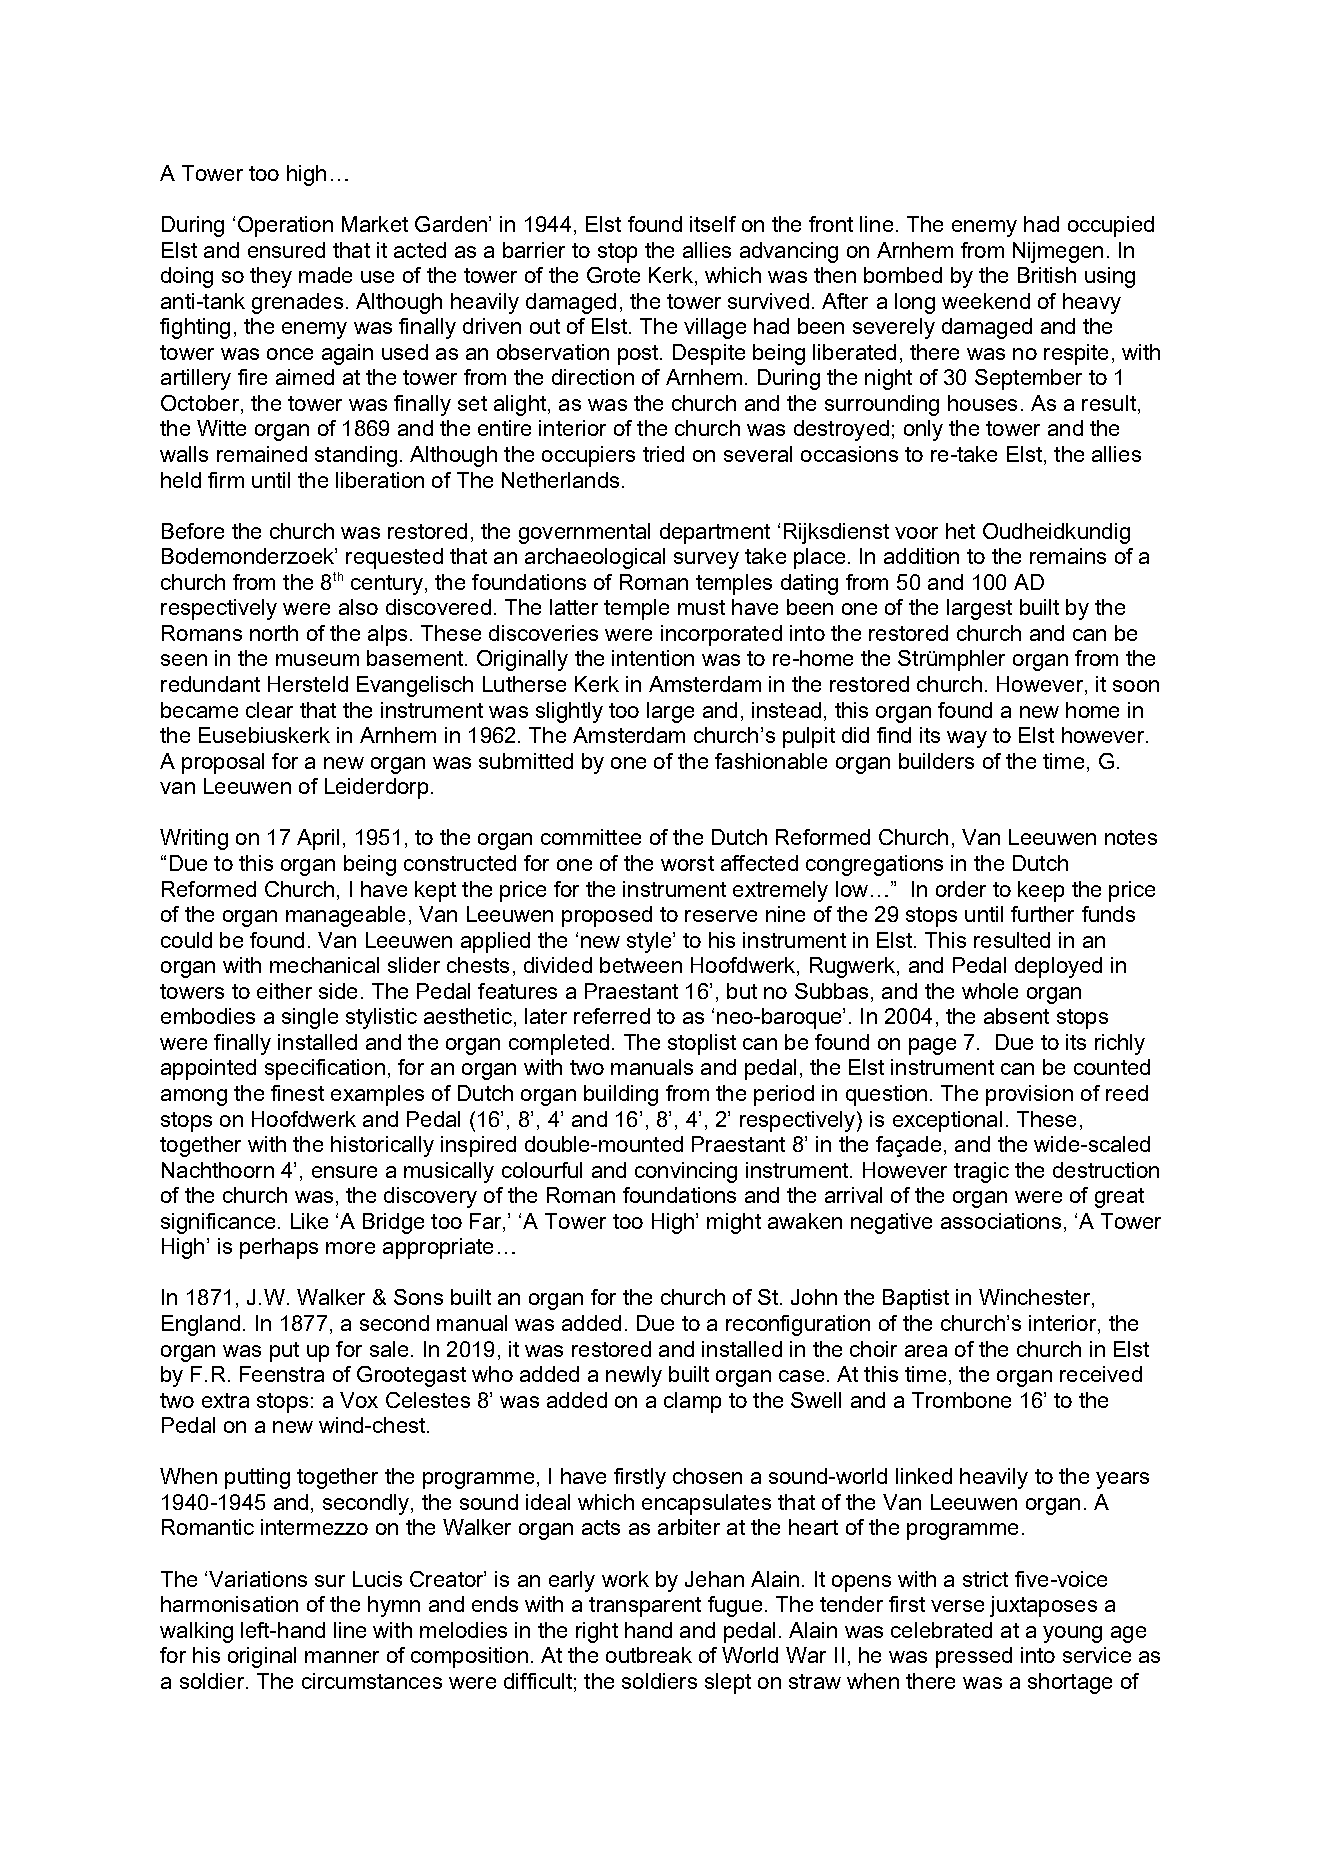 Image resolution: width=1323 pixels, height=1871 pixels. Describe the element at coordinates (342, 1657) in the screenshot. I see `manner` at that location.
